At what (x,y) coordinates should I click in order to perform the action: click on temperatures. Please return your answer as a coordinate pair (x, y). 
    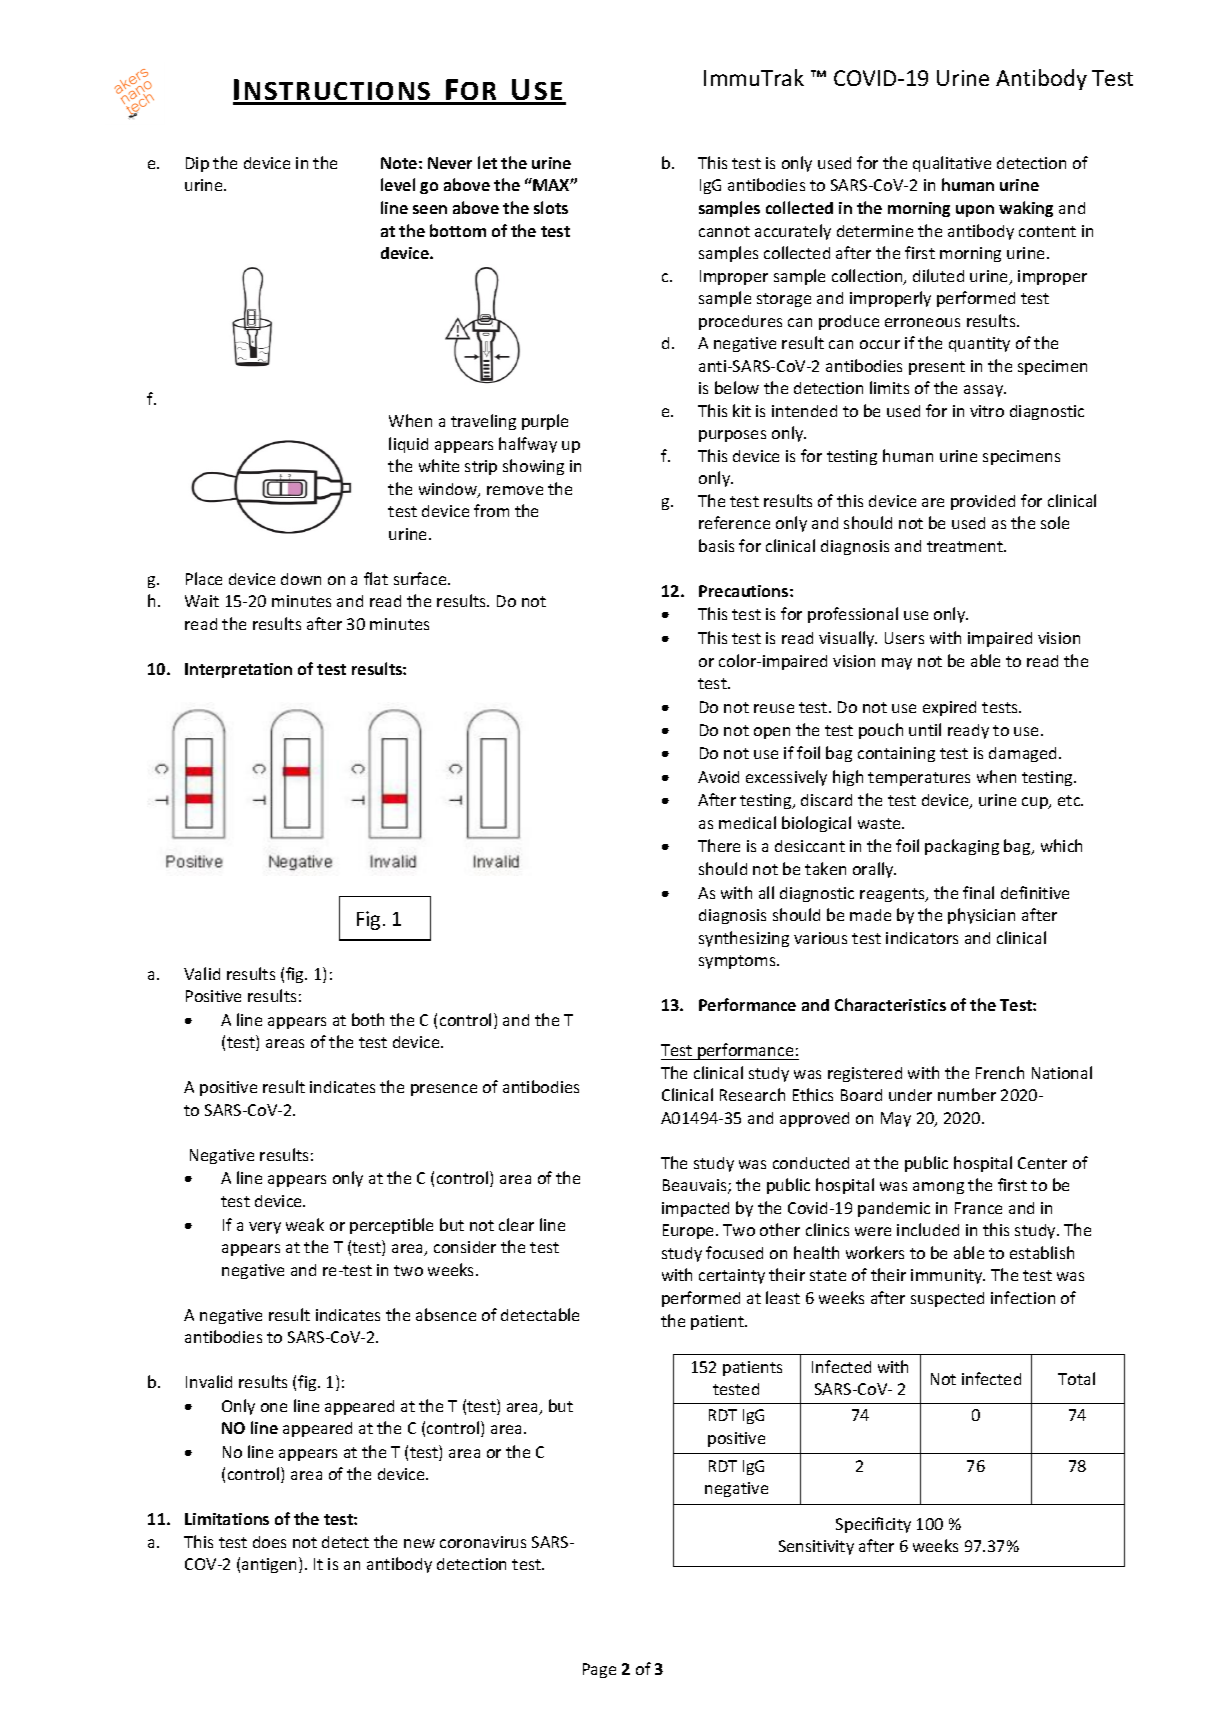
    Looking at the image, I should click on (919, 779).
